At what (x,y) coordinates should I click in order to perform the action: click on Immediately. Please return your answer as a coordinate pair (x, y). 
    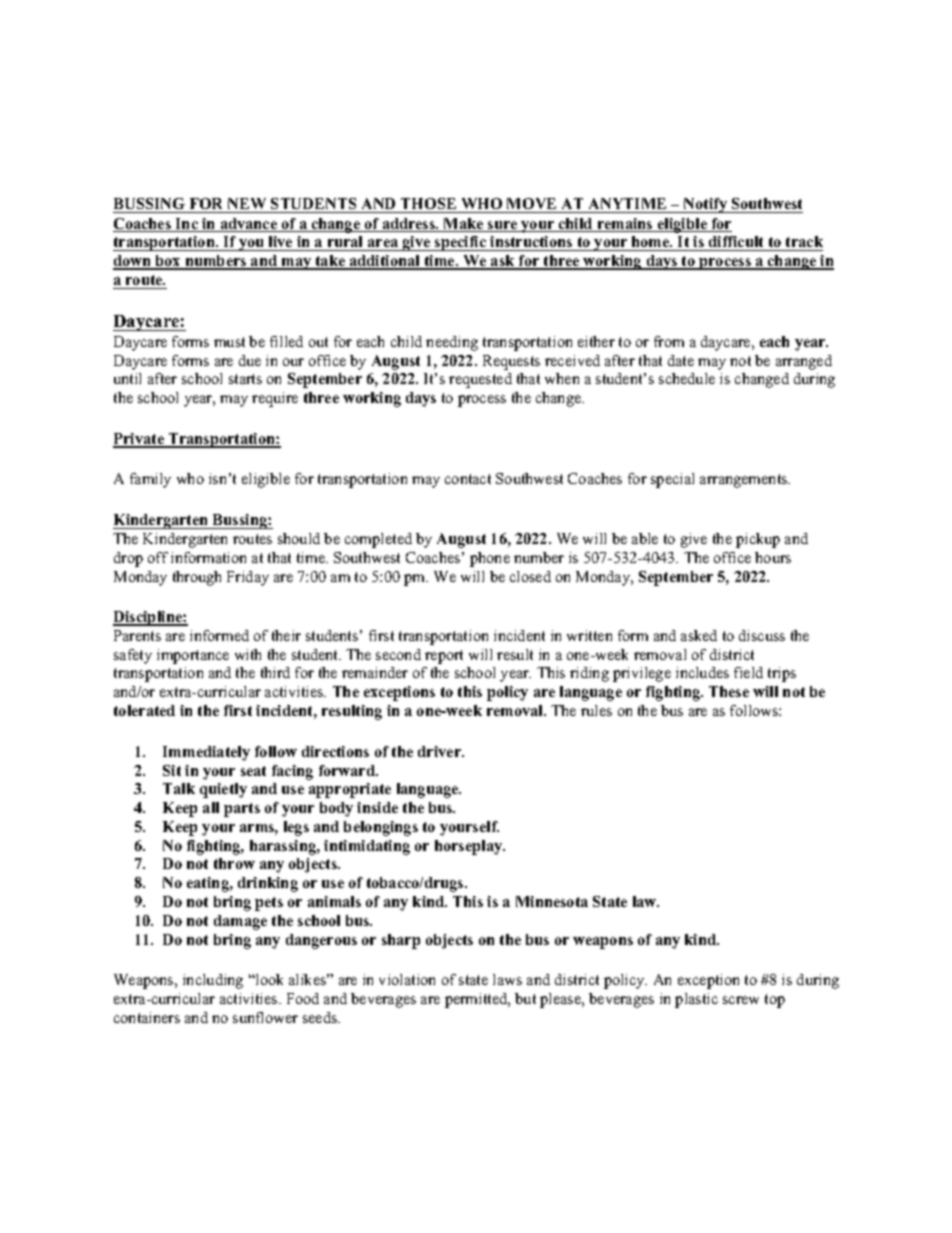
    Looking at the image, I should click on (206, 753).
